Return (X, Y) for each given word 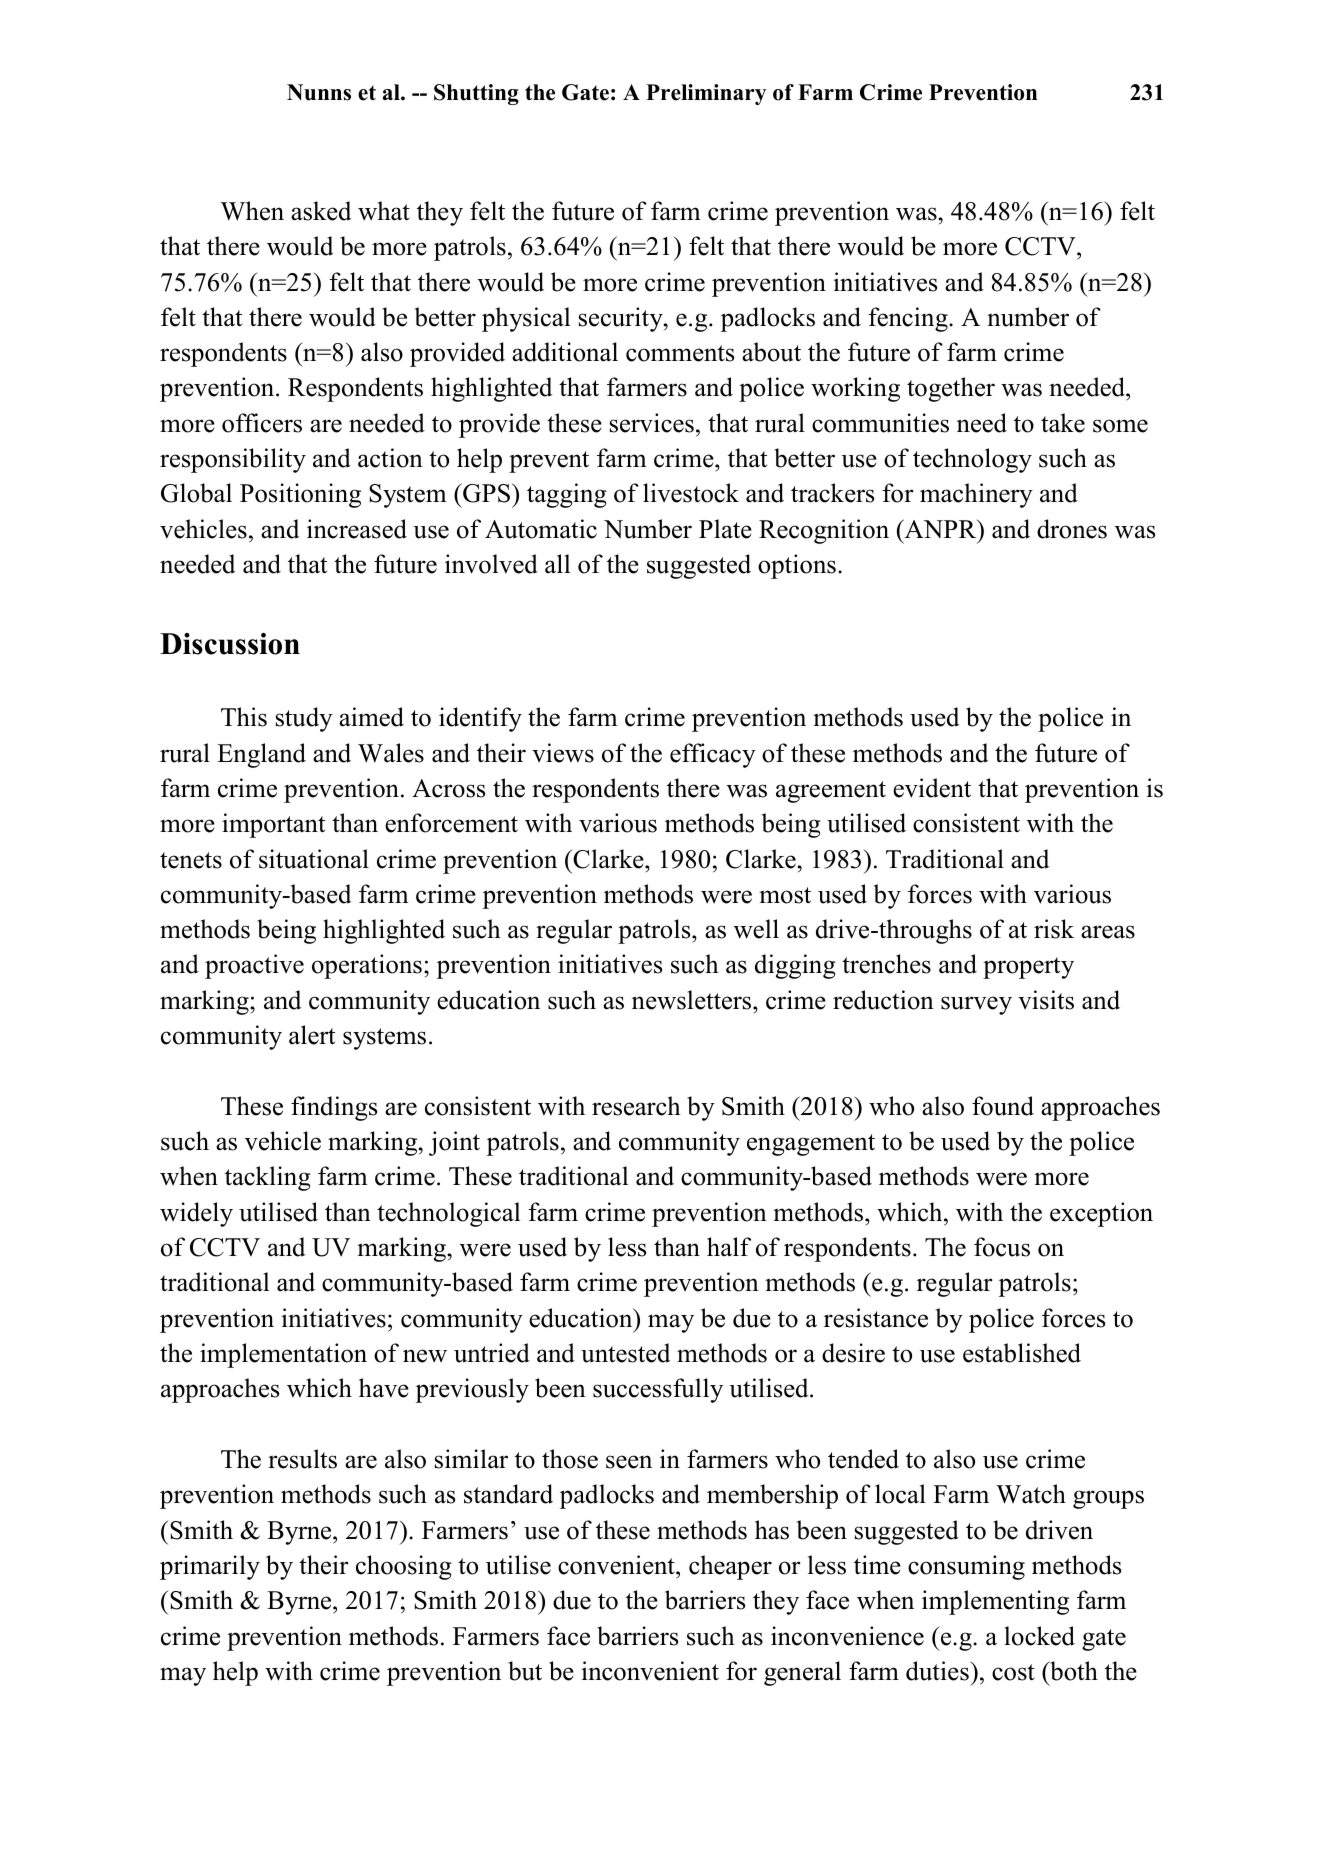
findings (334, 1108)
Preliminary (706, 94)
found (1003, 1106)
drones (1072, 529)
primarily (210, 1567)
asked (321, 211)
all (557, 564)
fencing (909, 319)
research (636, 1106)
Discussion (230, 644)
